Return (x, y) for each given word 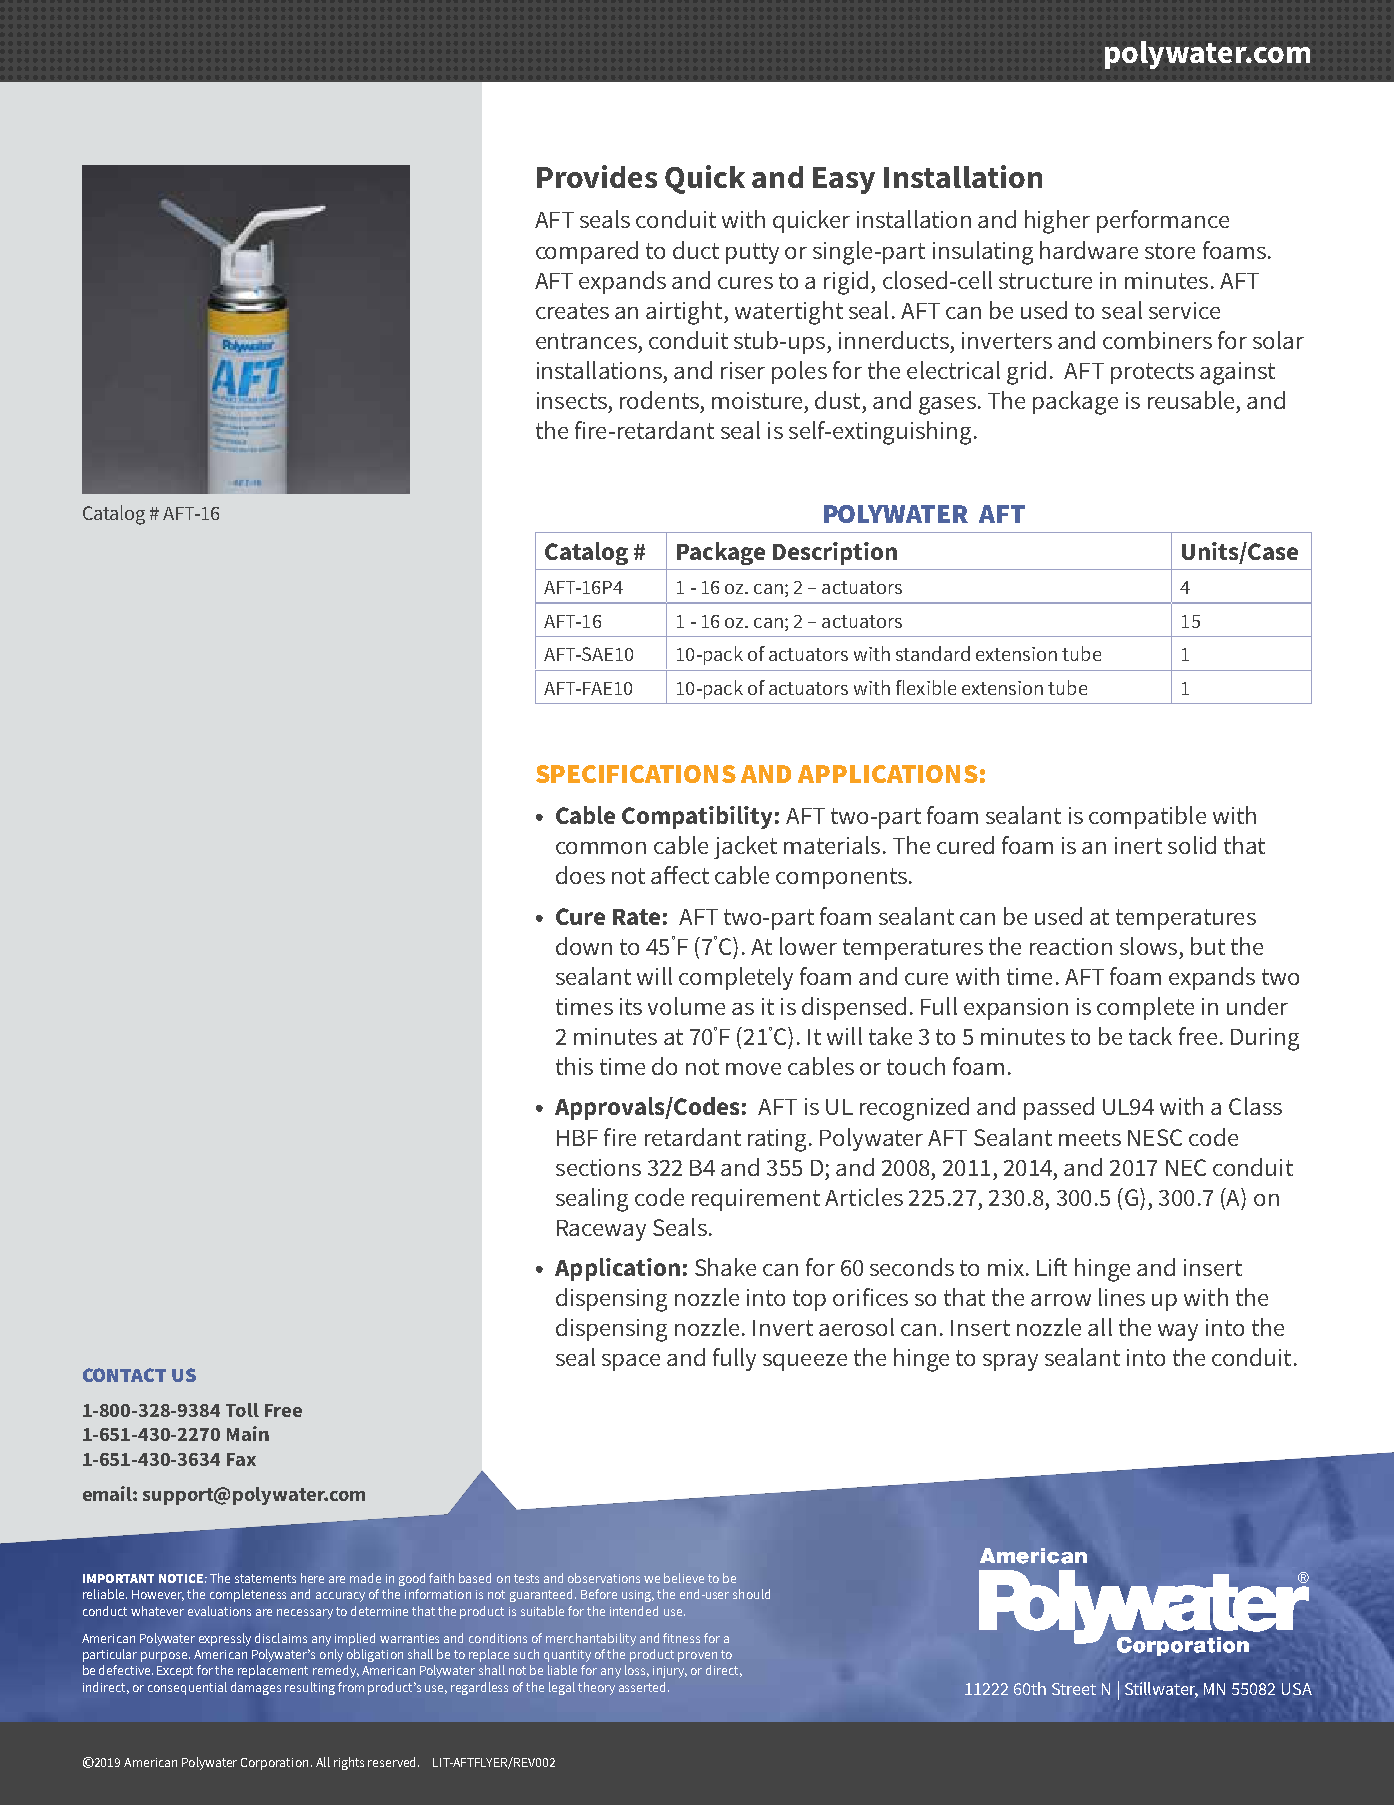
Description (835, 553)
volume (686, 1006)
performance (1163, 221)
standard (933, 653)
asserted (644, 1687)
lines (1122, 1297)
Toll (242, 1410)
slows (1148, 946)
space (631, 1362)
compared (587, 252)
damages (256, 1688)
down (584, 946)
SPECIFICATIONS (636, 774)
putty (752, 253)
